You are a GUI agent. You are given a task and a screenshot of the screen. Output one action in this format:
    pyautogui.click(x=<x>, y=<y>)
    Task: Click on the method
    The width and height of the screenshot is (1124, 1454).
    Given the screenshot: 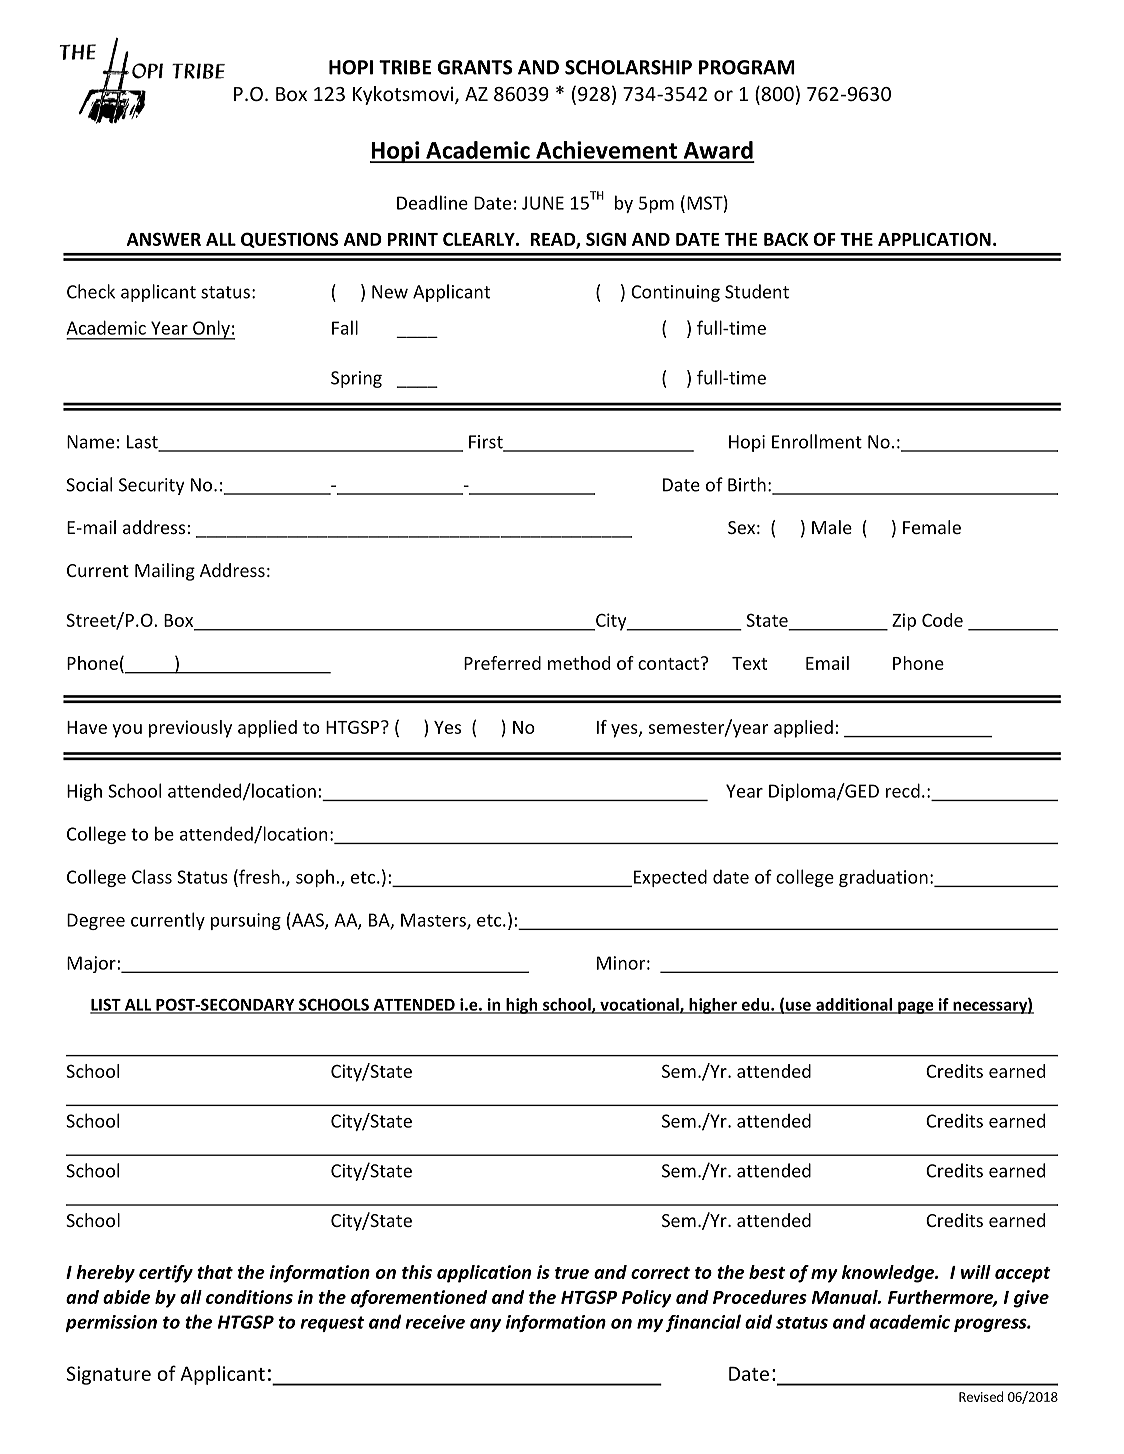 What is the action you would take?
    pyautogui.click(x=579, y=663)
